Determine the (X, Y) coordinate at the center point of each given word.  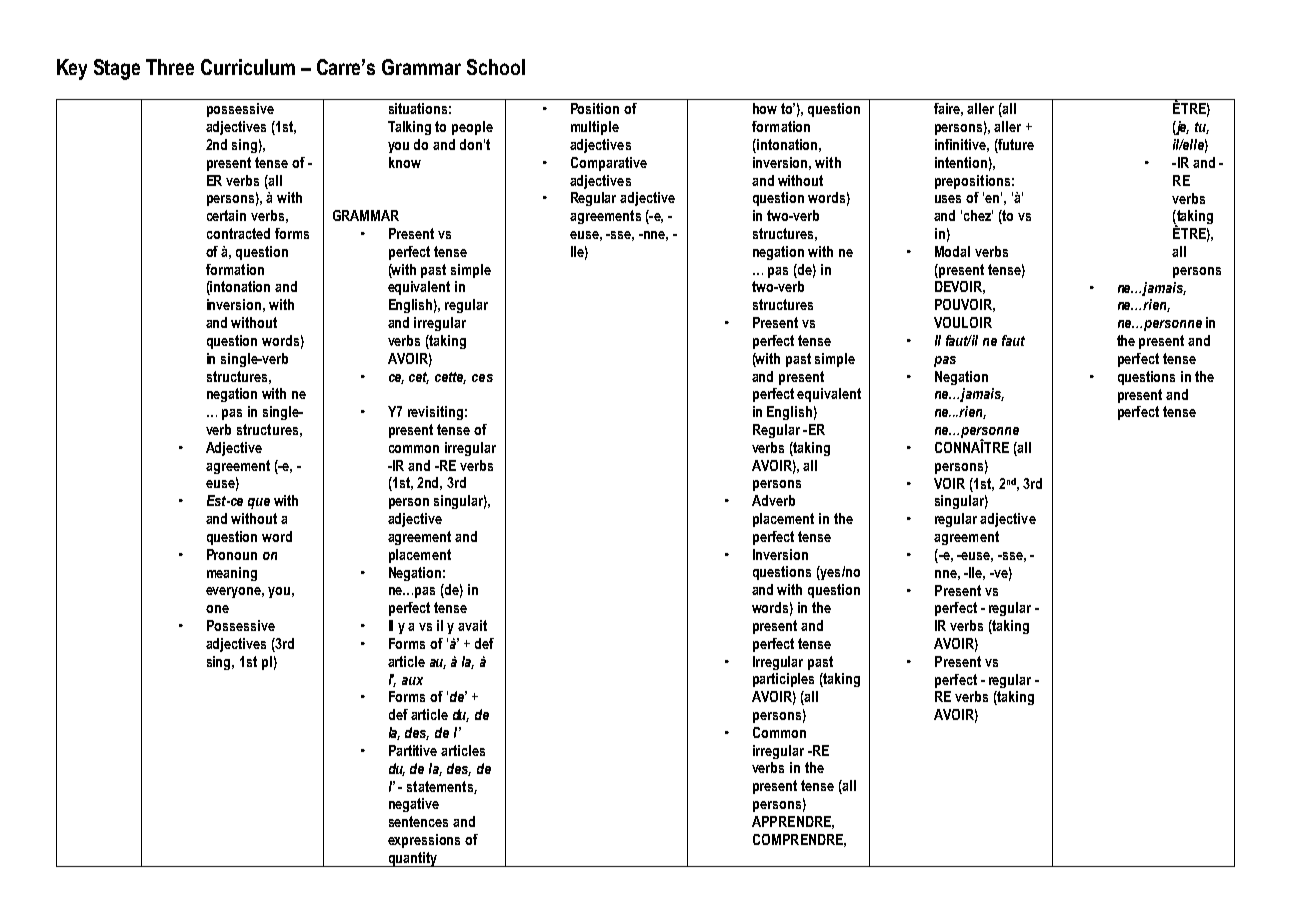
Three (170, 67)
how (765, 108)
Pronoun (232, 554)
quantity (413, 859)
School (496, 67)
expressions (424, 841)
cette (450, 378)
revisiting (435, 413)
